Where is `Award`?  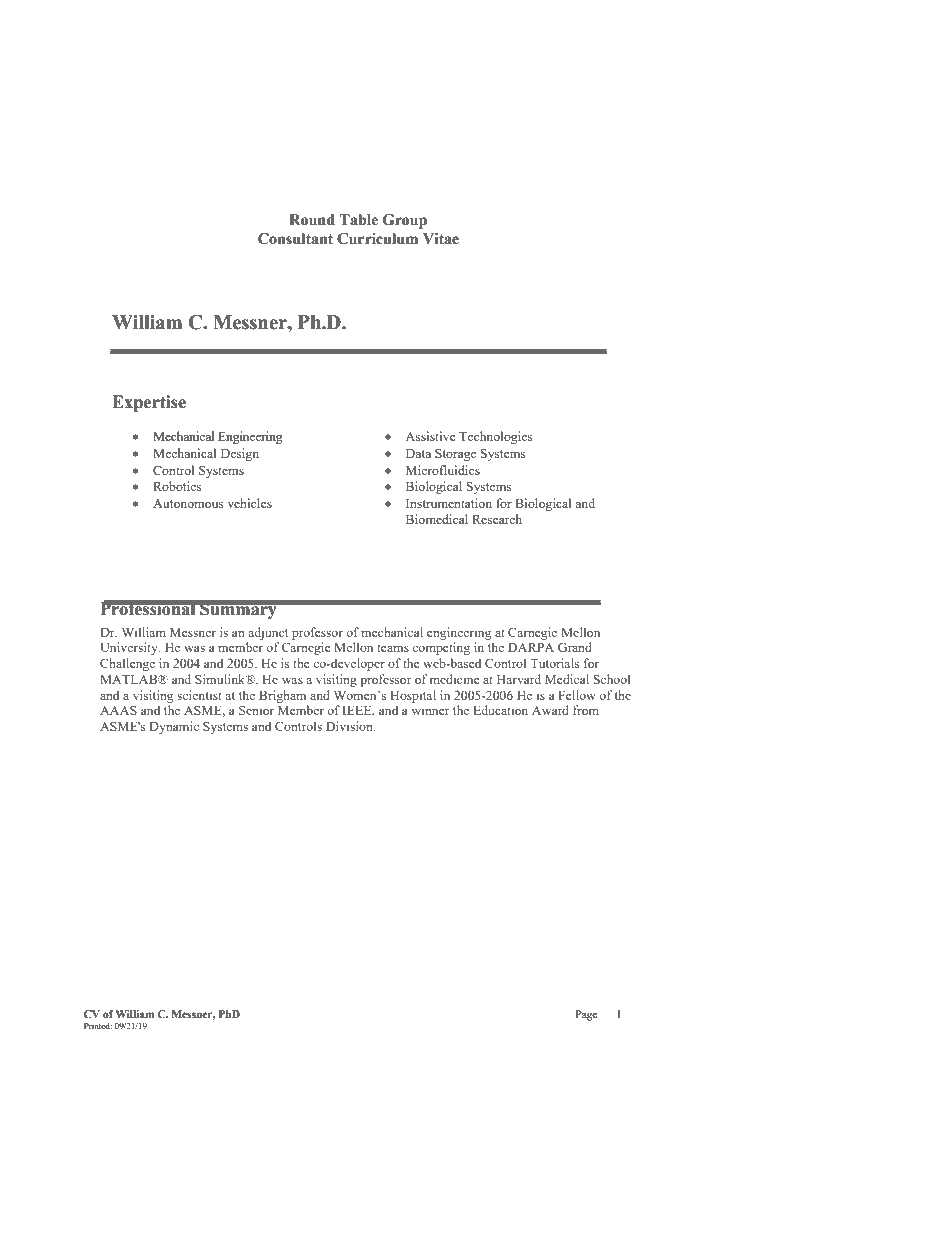 Award is located at coordinates (550, 710).
